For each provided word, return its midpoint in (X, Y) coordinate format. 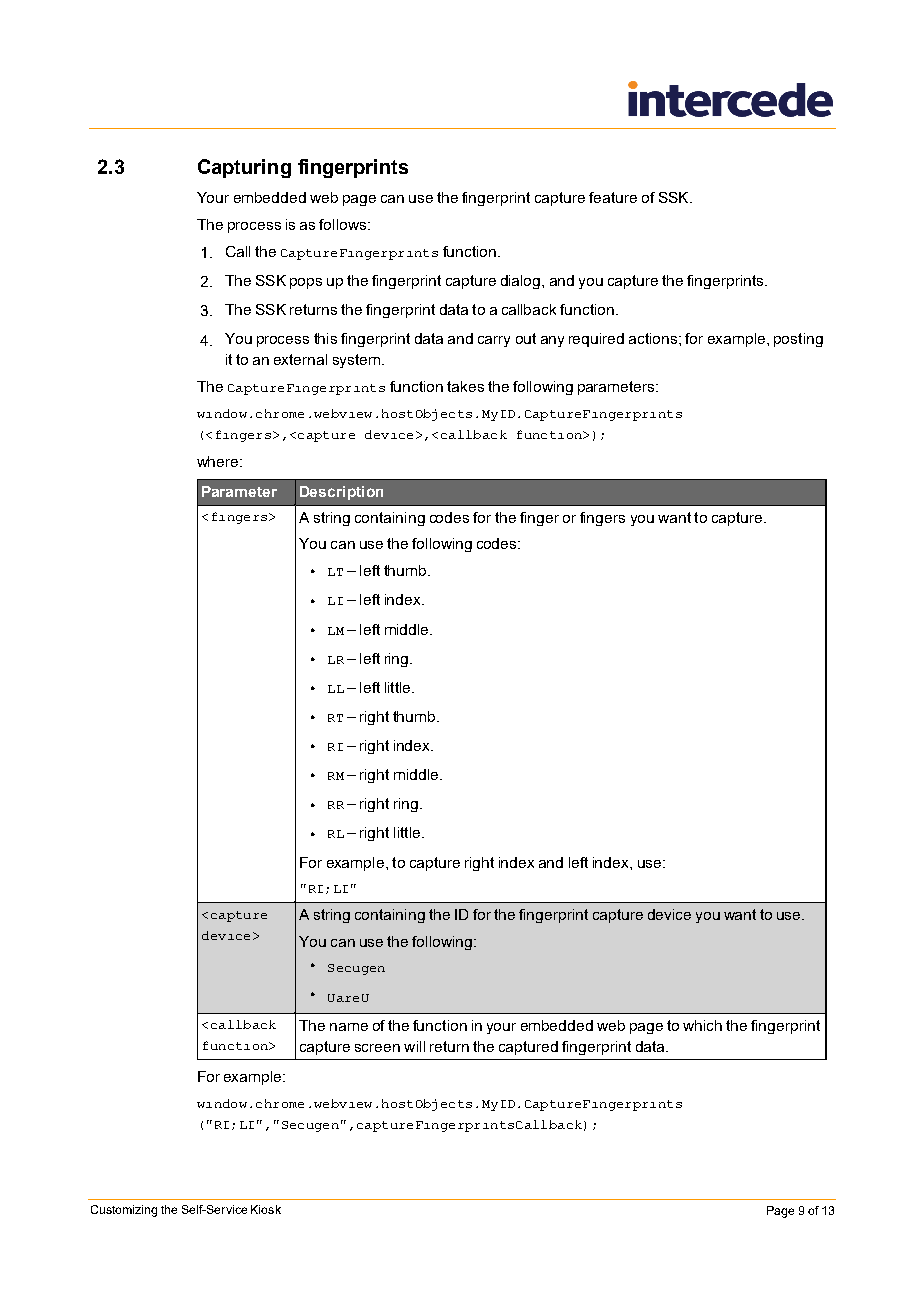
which (702, 1025)
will (414, 1046)
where (219, 461)
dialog (522, 282)
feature (613, 197)
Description (341, 493)
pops (306, 283)
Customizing (124, 1211)
